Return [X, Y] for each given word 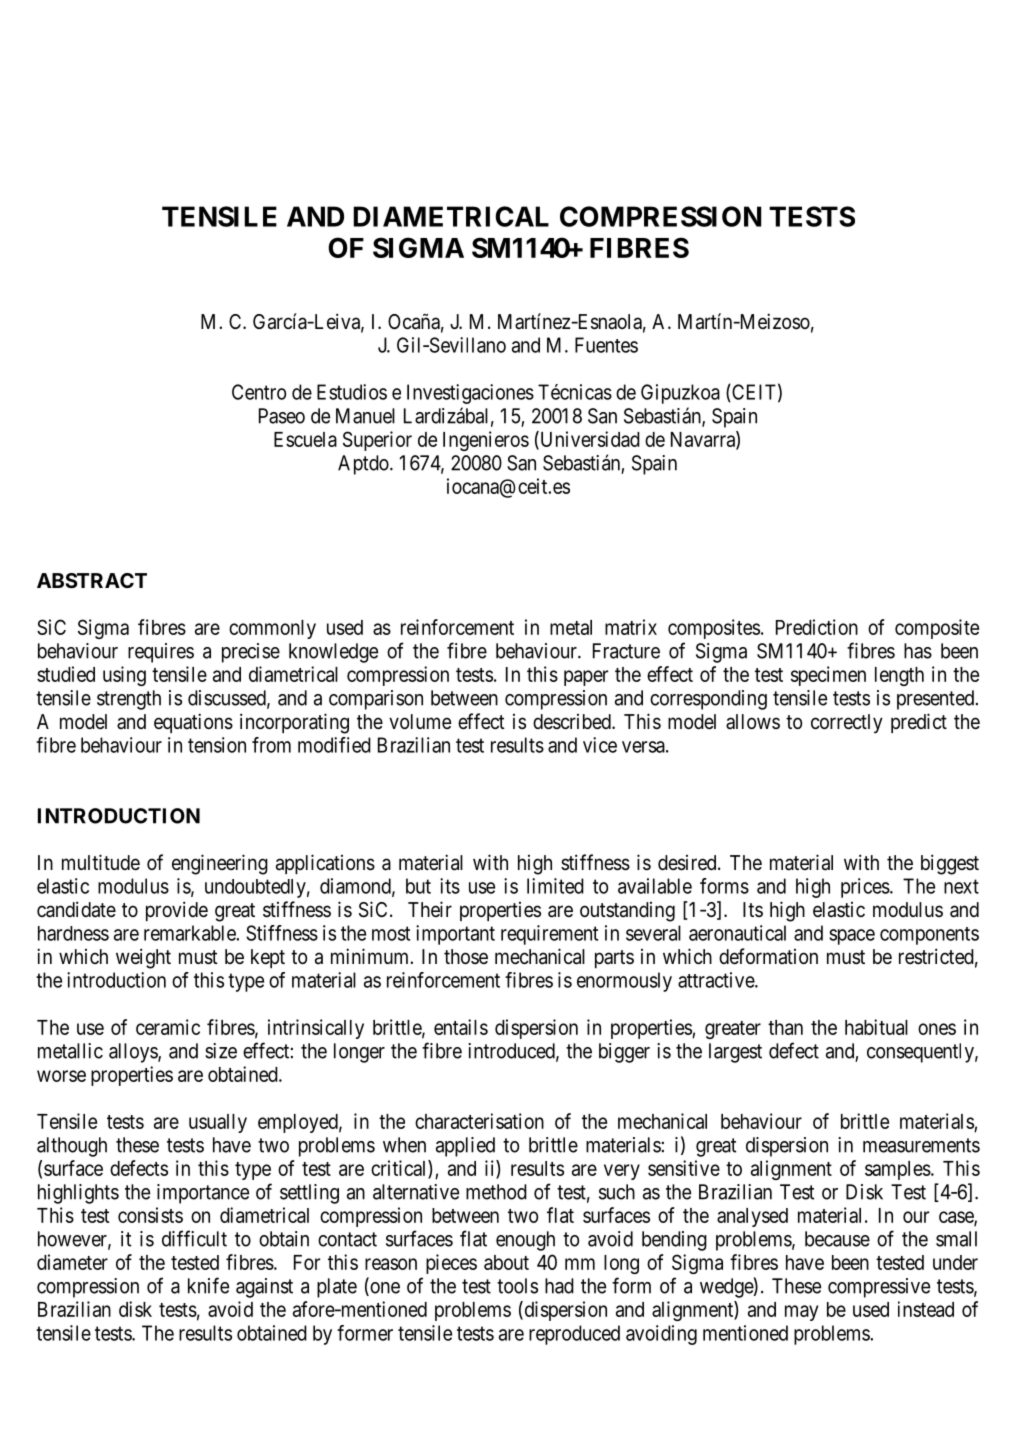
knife [208, 1285]
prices [865, 888]
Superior [377, 441]
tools [517, 1286]
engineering [220, 864]
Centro [259, 392]
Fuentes [606, 345]
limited [555, 886]
